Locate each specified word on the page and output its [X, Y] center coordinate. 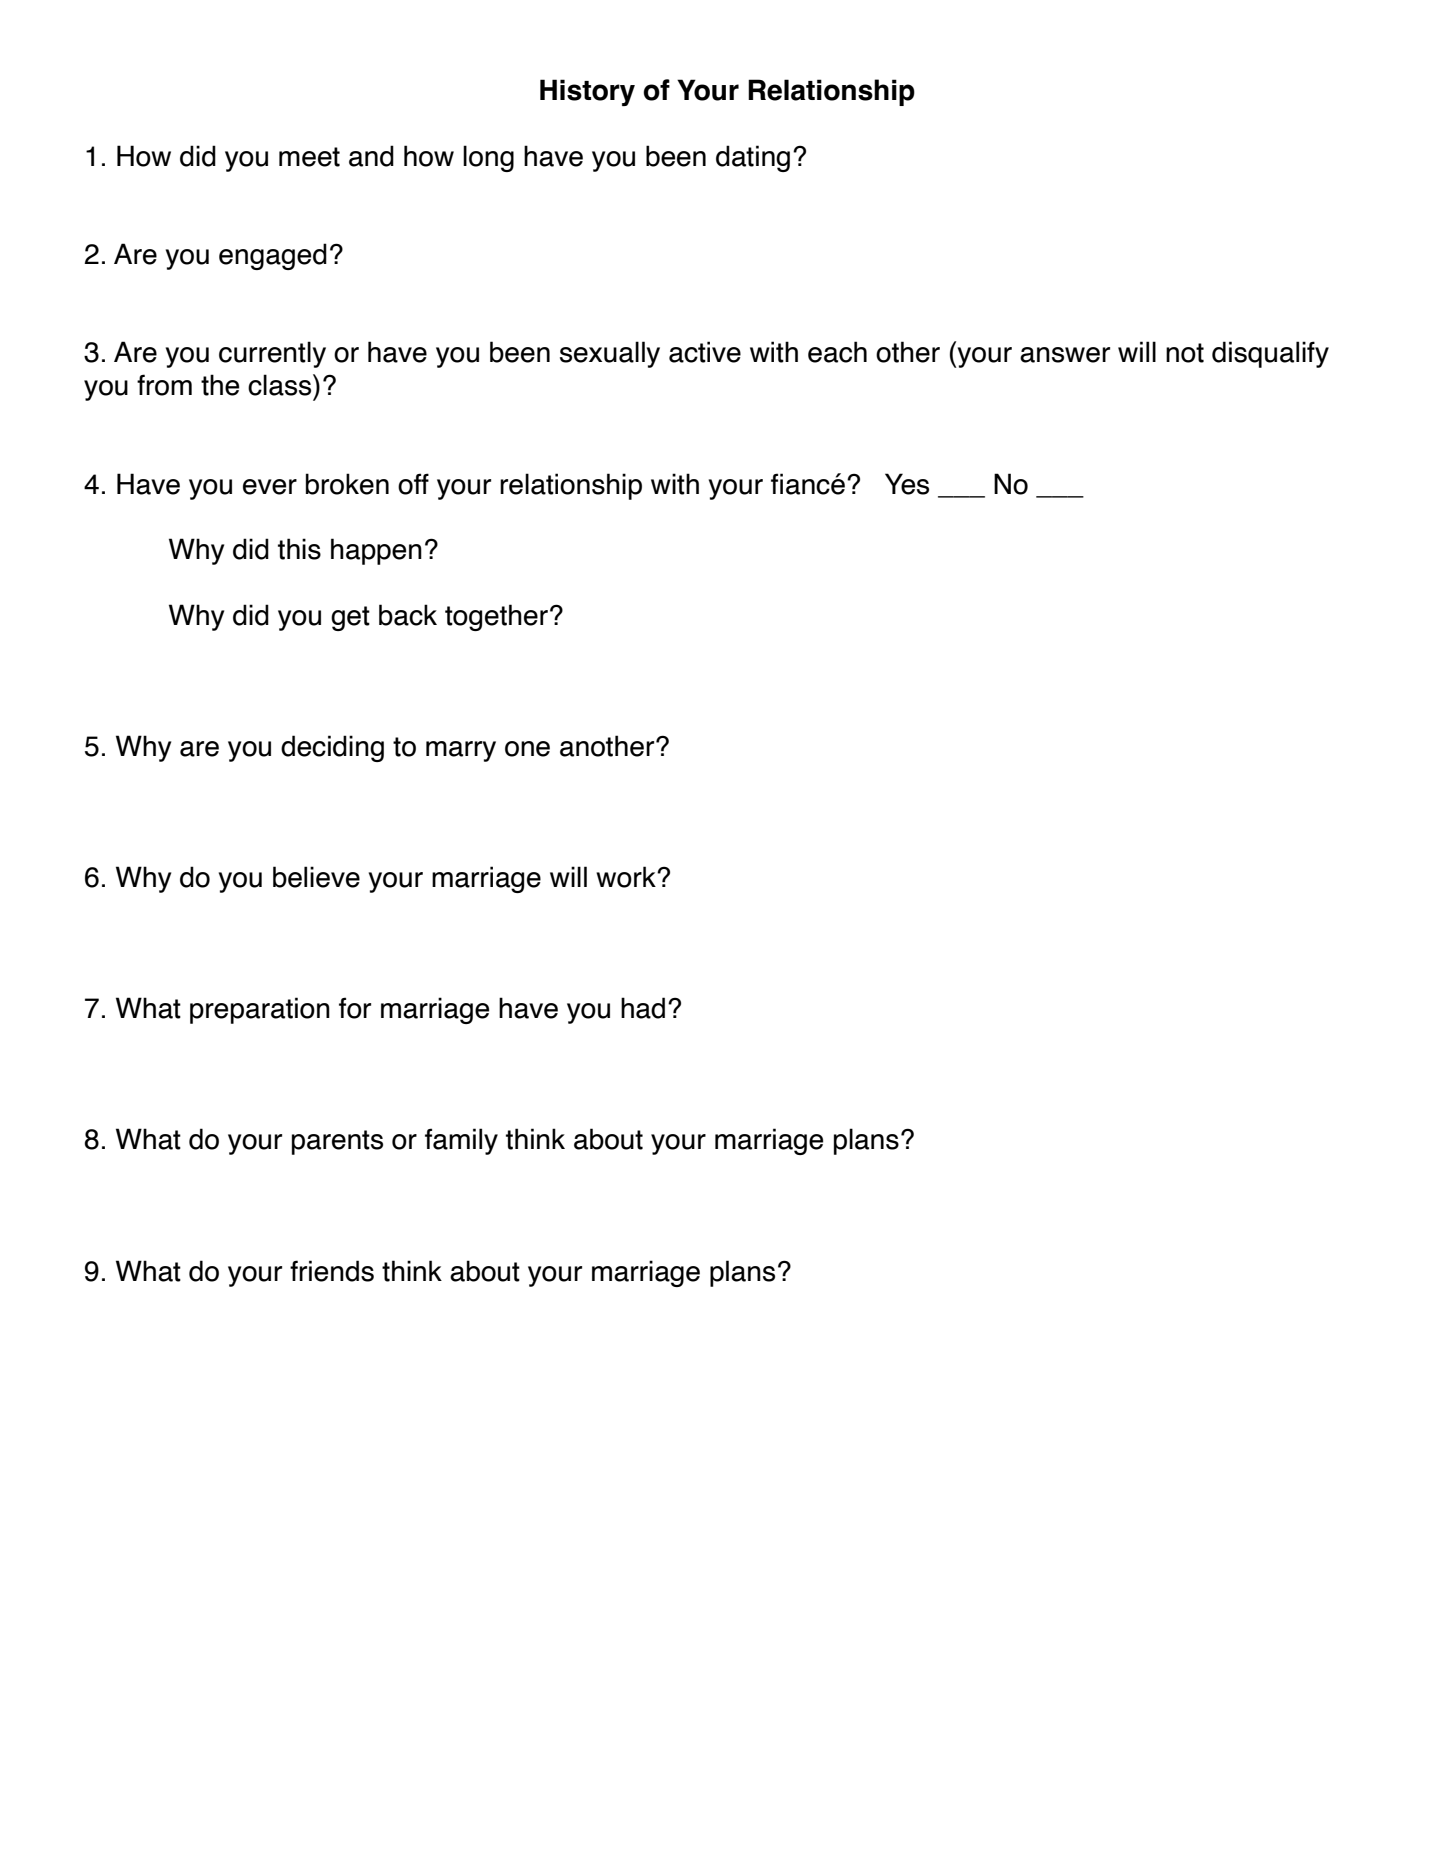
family [461, 1141]
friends [332, 1271]
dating [753, 158]
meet [309, 157]
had [643, 1008]
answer [1065, 355]
